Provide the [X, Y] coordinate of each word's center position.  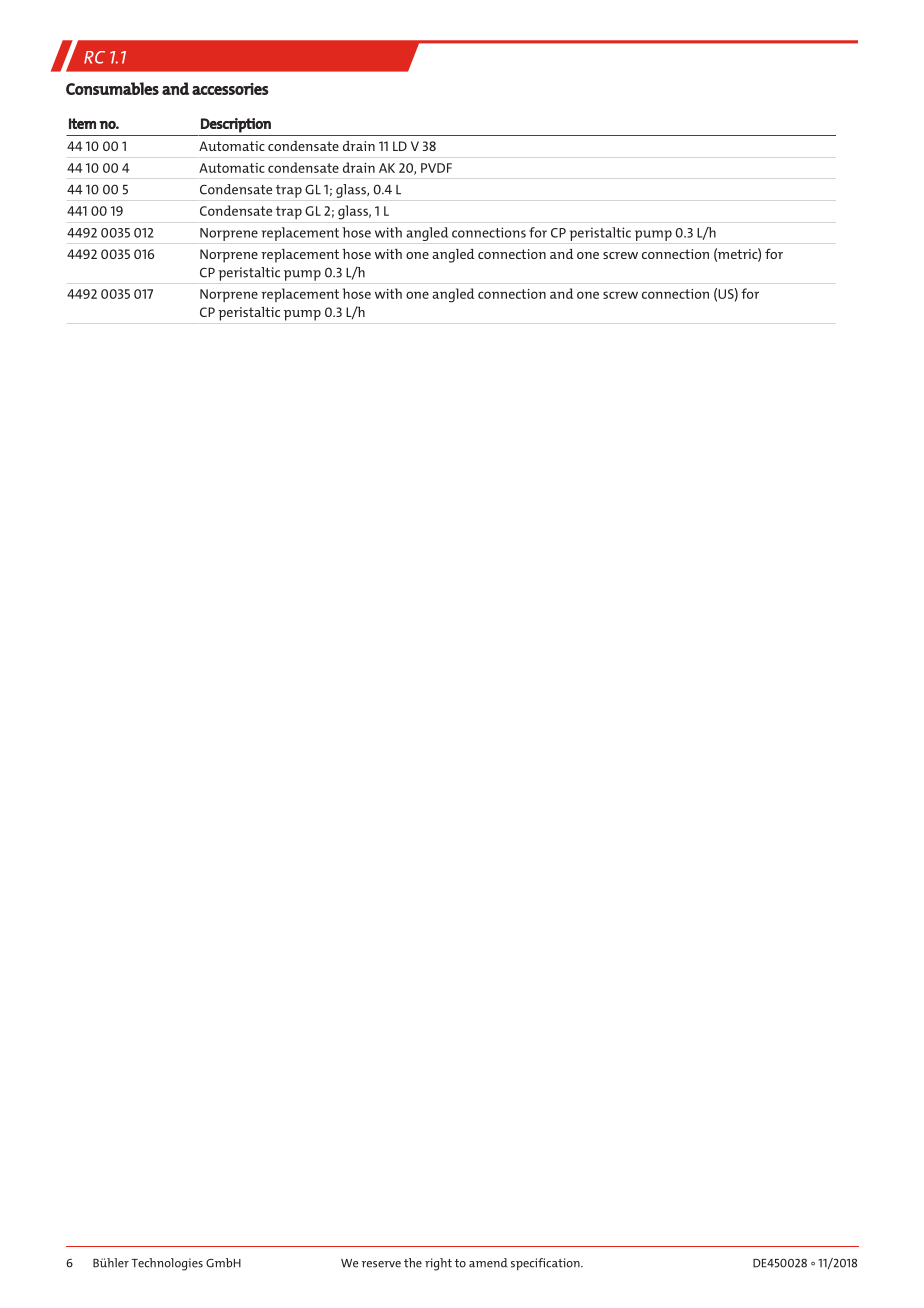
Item [82, 123]
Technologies [167, 1264]
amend [488, 1263]
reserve [381, 1264]
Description [236, 125]
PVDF [436, 168]
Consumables [112, 88]
